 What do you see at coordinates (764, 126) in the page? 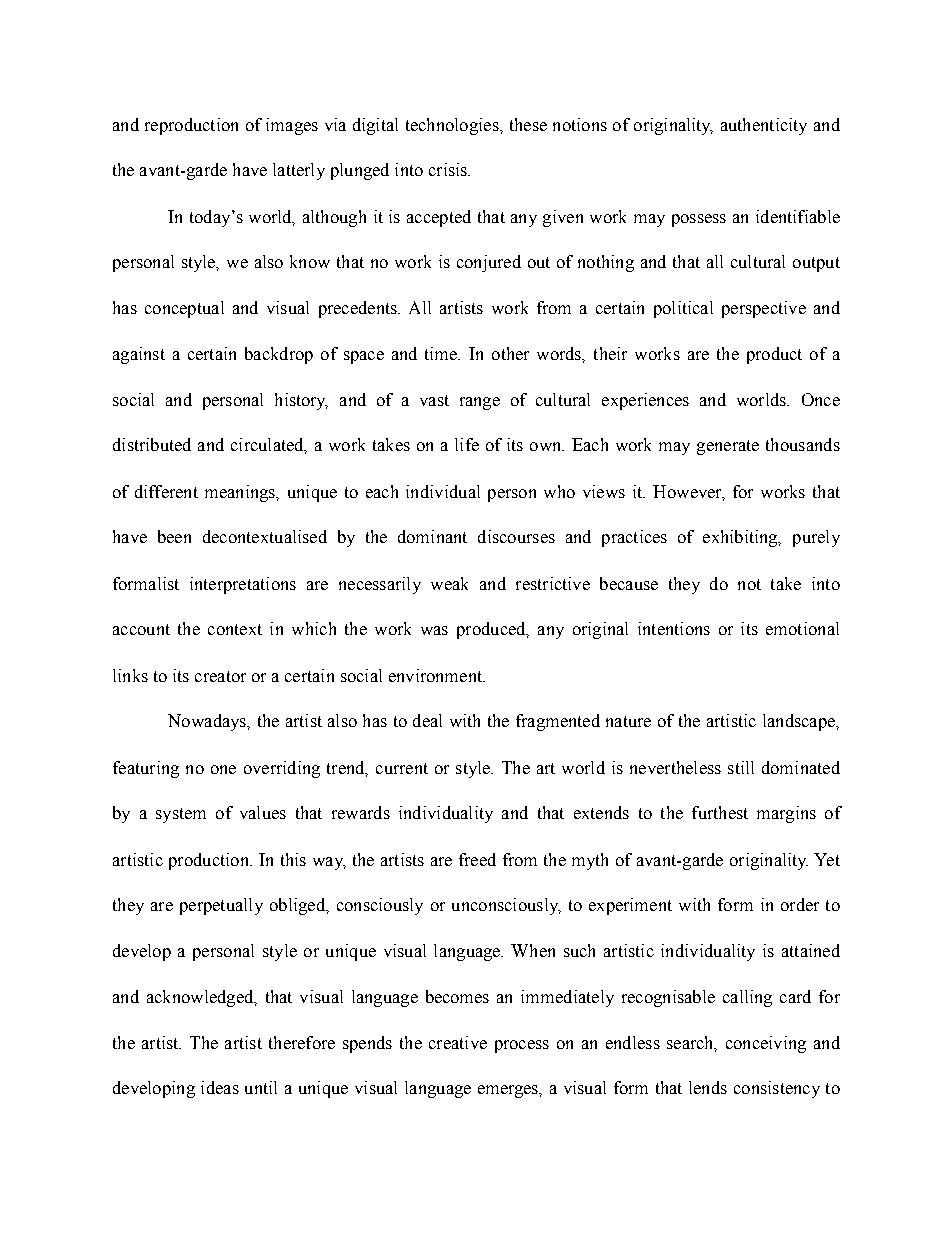
I see `authenticity` at bounding box center [764, 126].
